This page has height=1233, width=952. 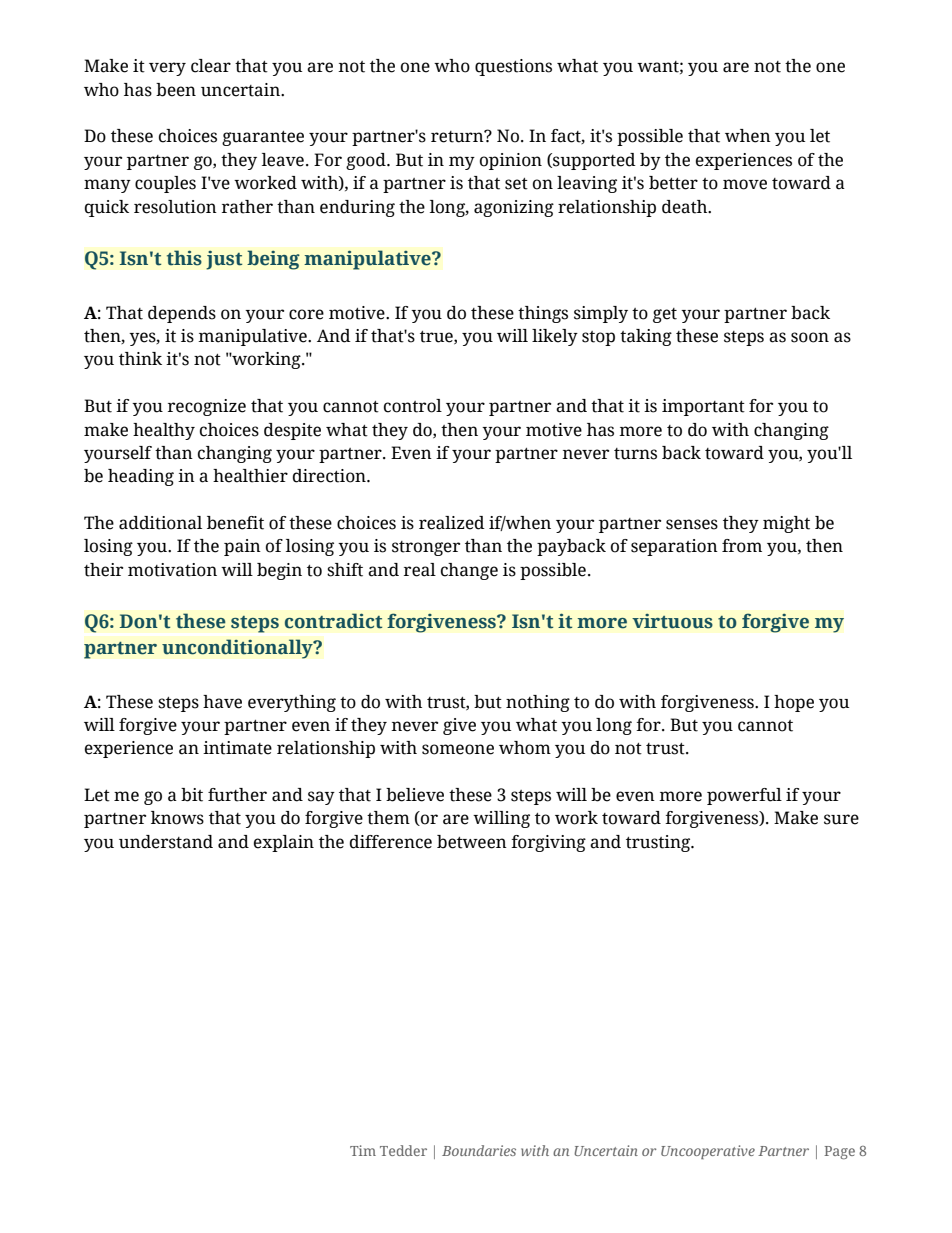 I want to click on move, so click(x=745, y=184).
